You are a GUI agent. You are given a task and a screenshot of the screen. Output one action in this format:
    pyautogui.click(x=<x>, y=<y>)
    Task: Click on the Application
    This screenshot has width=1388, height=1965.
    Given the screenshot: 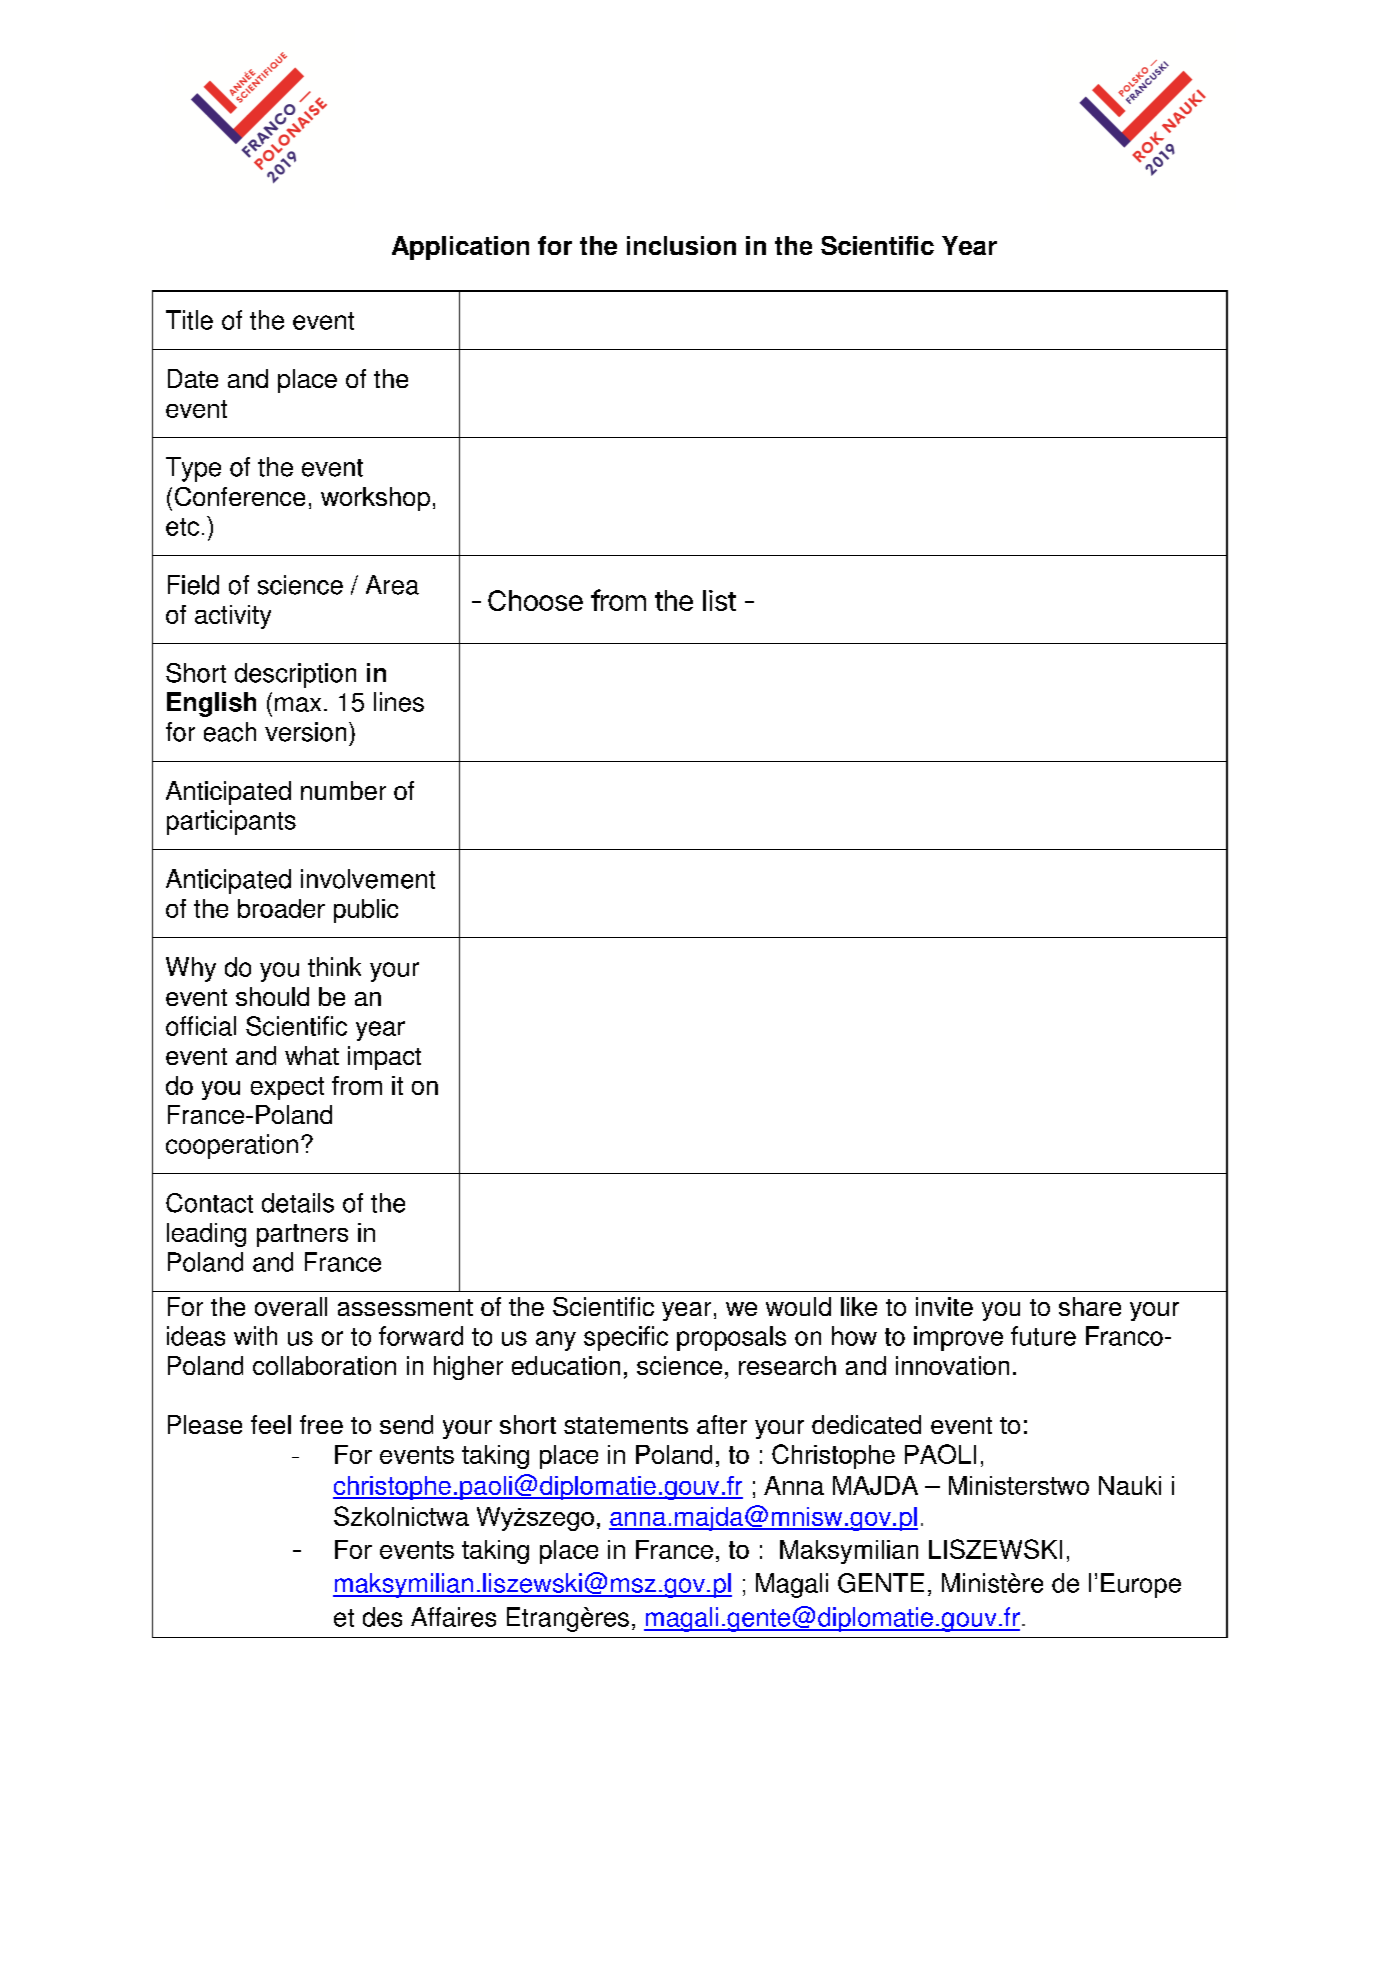 What is the action you would take?
    pyautogui.click(x=460, y=248)
